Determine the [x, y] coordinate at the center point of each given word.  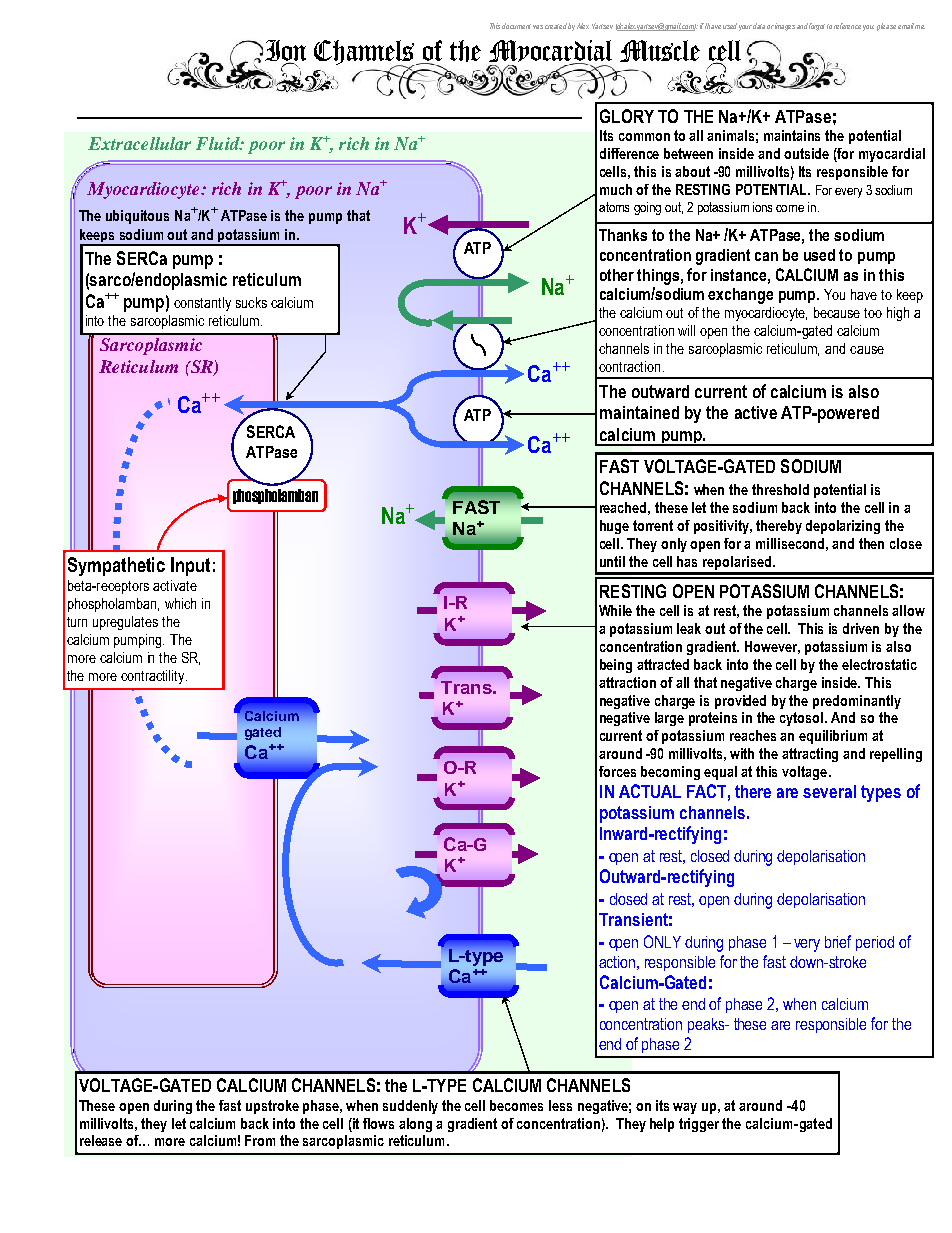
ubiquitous [137, 217]
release [101, 1140]
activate [175, 585]
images [785, 27]
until [612, 561]
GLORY [627, 116]
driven [861, 628]
